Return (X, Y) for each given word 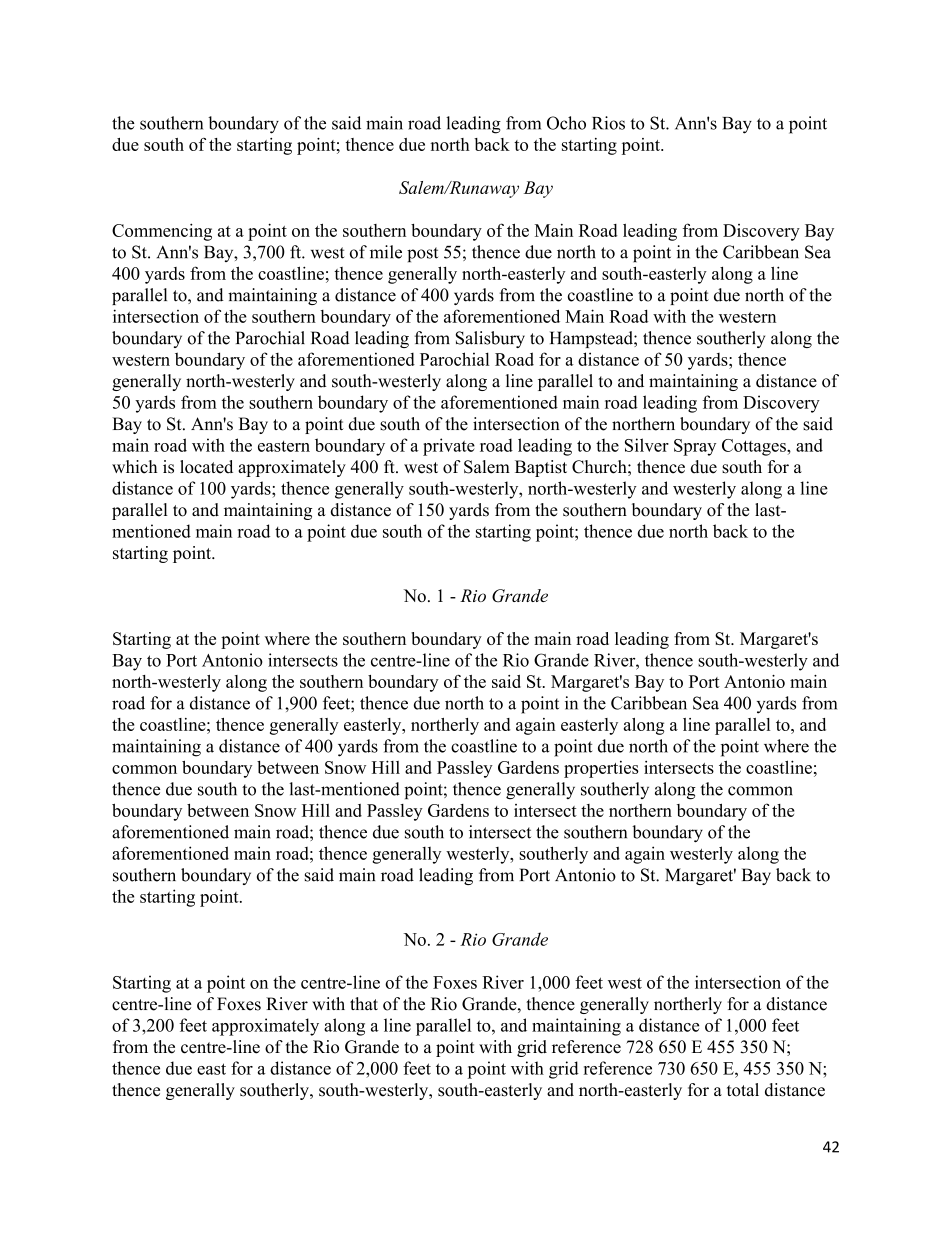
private (449, 447)
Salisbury (490, 339)
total (743, 1090)
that (364, 1003)
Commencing (162, 232)
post (422, 254)
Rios (608, 123)
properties (601, 769)
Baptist (541, 468)
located (206, 467)
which (134, 467)
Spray (695, 447)
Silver (647, 445)
